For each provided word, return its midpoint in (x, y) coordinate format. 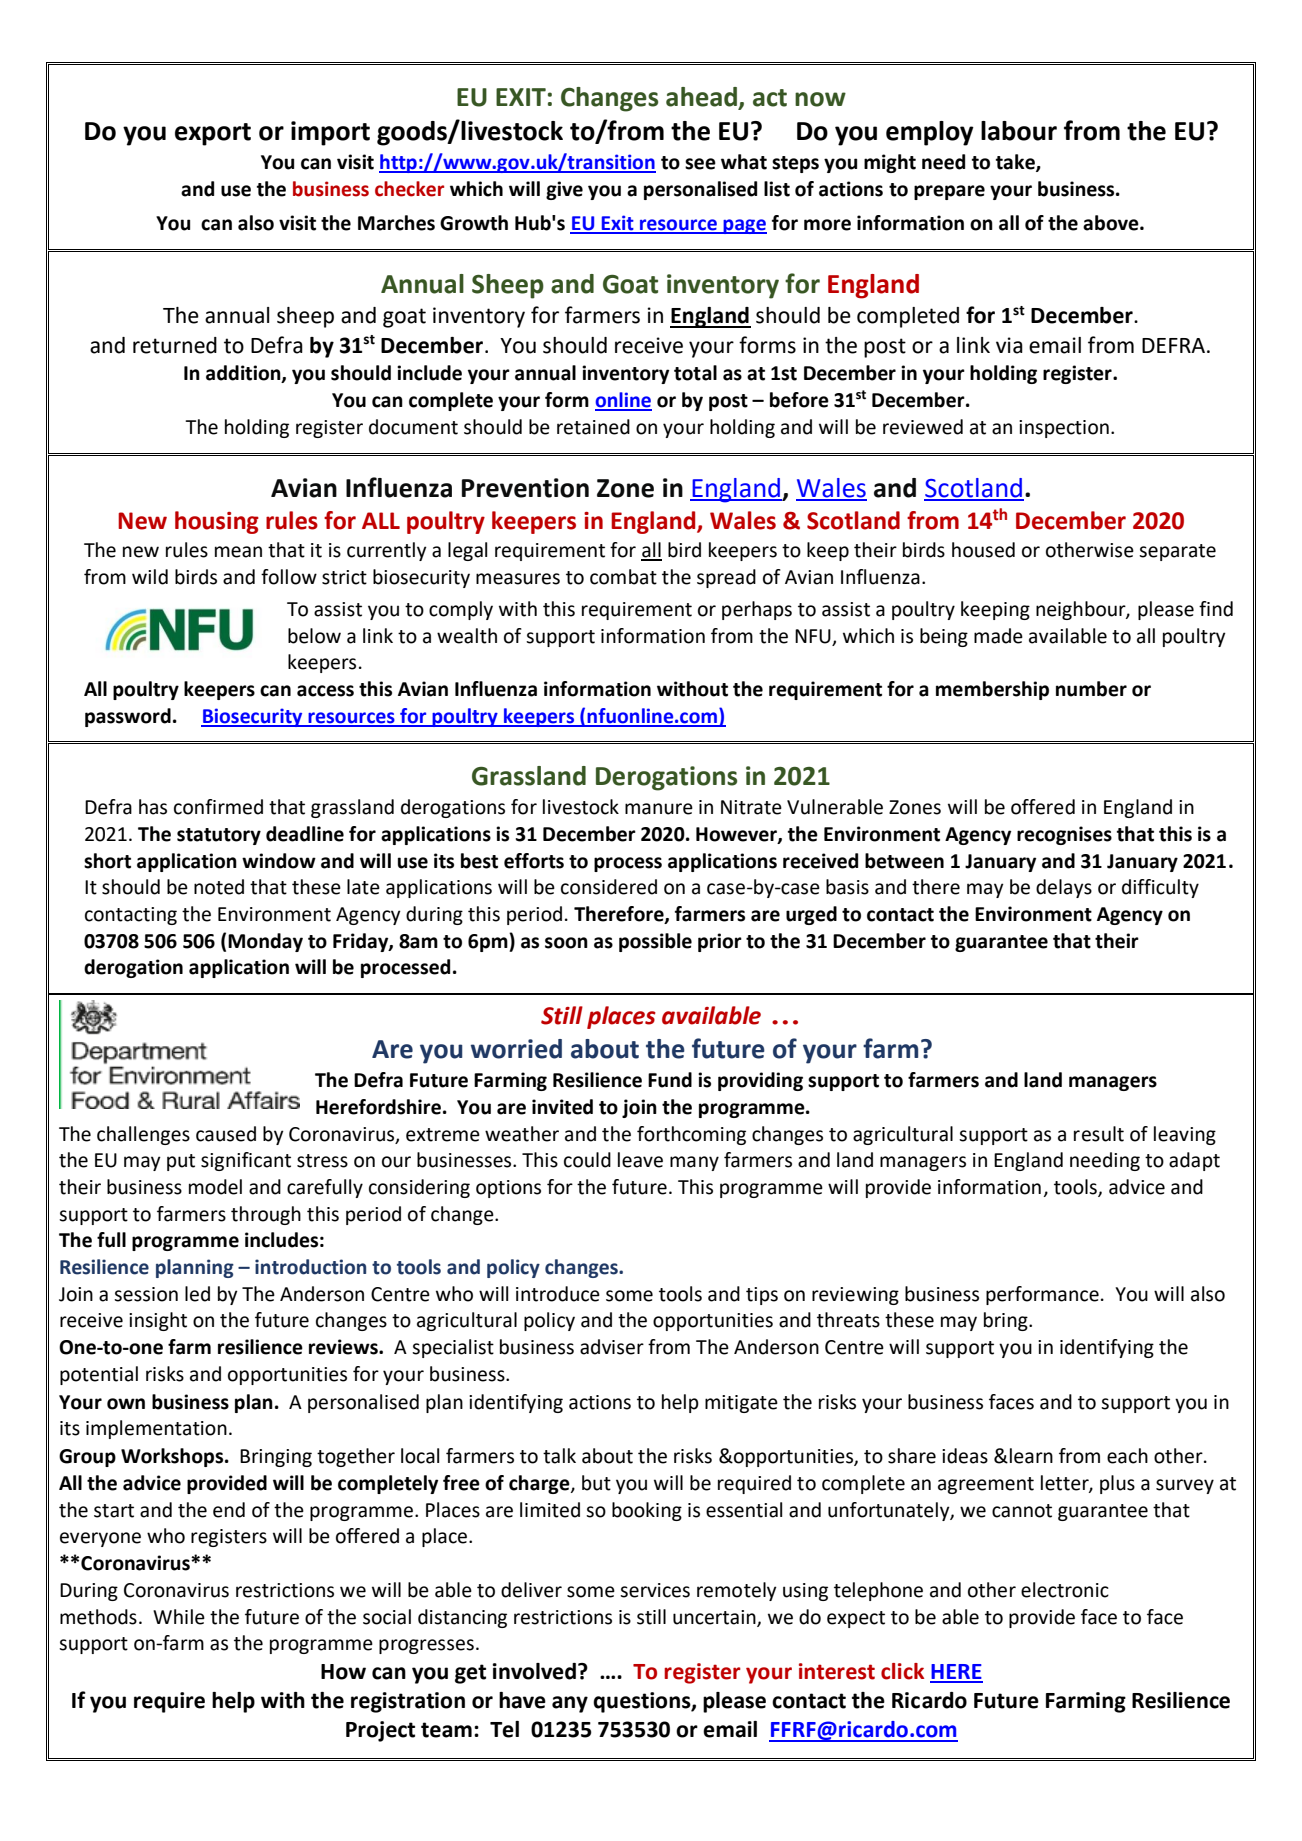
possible (655, 942)
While (179, 1617)
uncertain (715, 1618)
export (213, 134)
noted (219, 887)
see (700, 164)
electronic (1065, 1590)
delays (1064, 888)
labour (1019, 131)
